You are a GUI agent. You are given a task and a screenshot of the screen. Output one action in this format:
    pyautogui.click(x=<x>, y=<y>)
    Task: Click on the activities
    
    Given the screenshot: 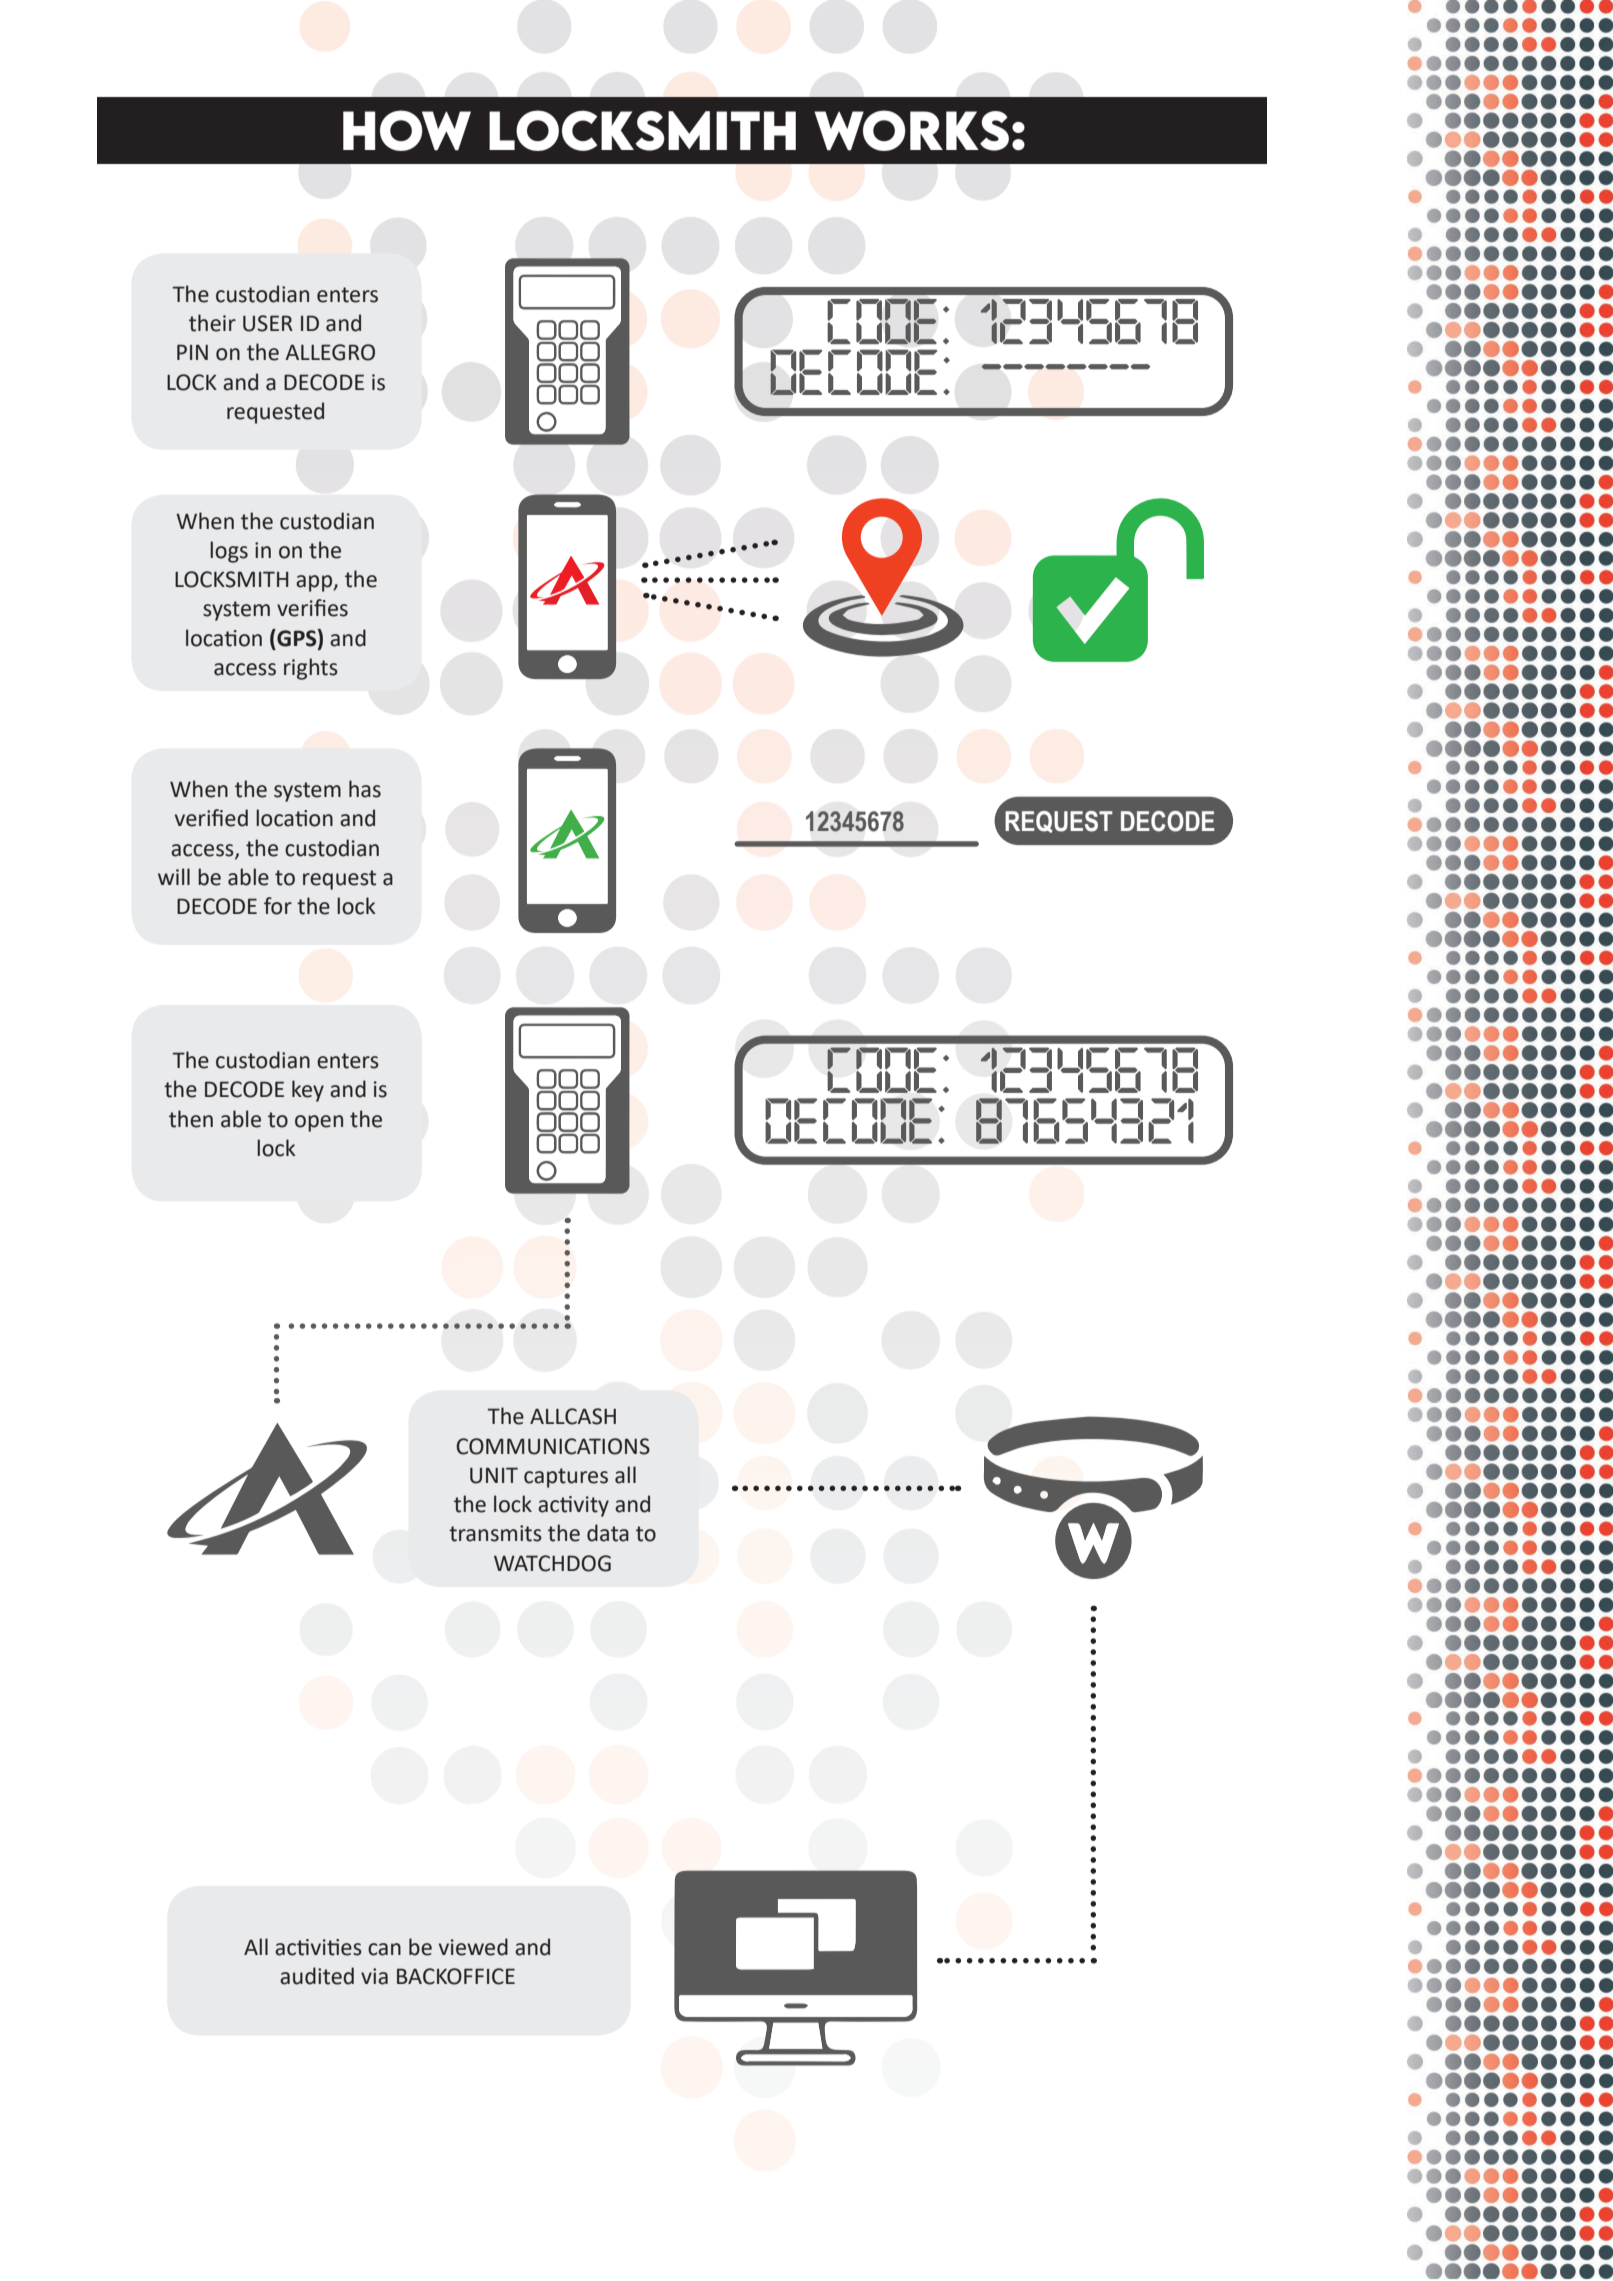 What is the action you would take?
    pyautogui.click(x=318, y=1947)
